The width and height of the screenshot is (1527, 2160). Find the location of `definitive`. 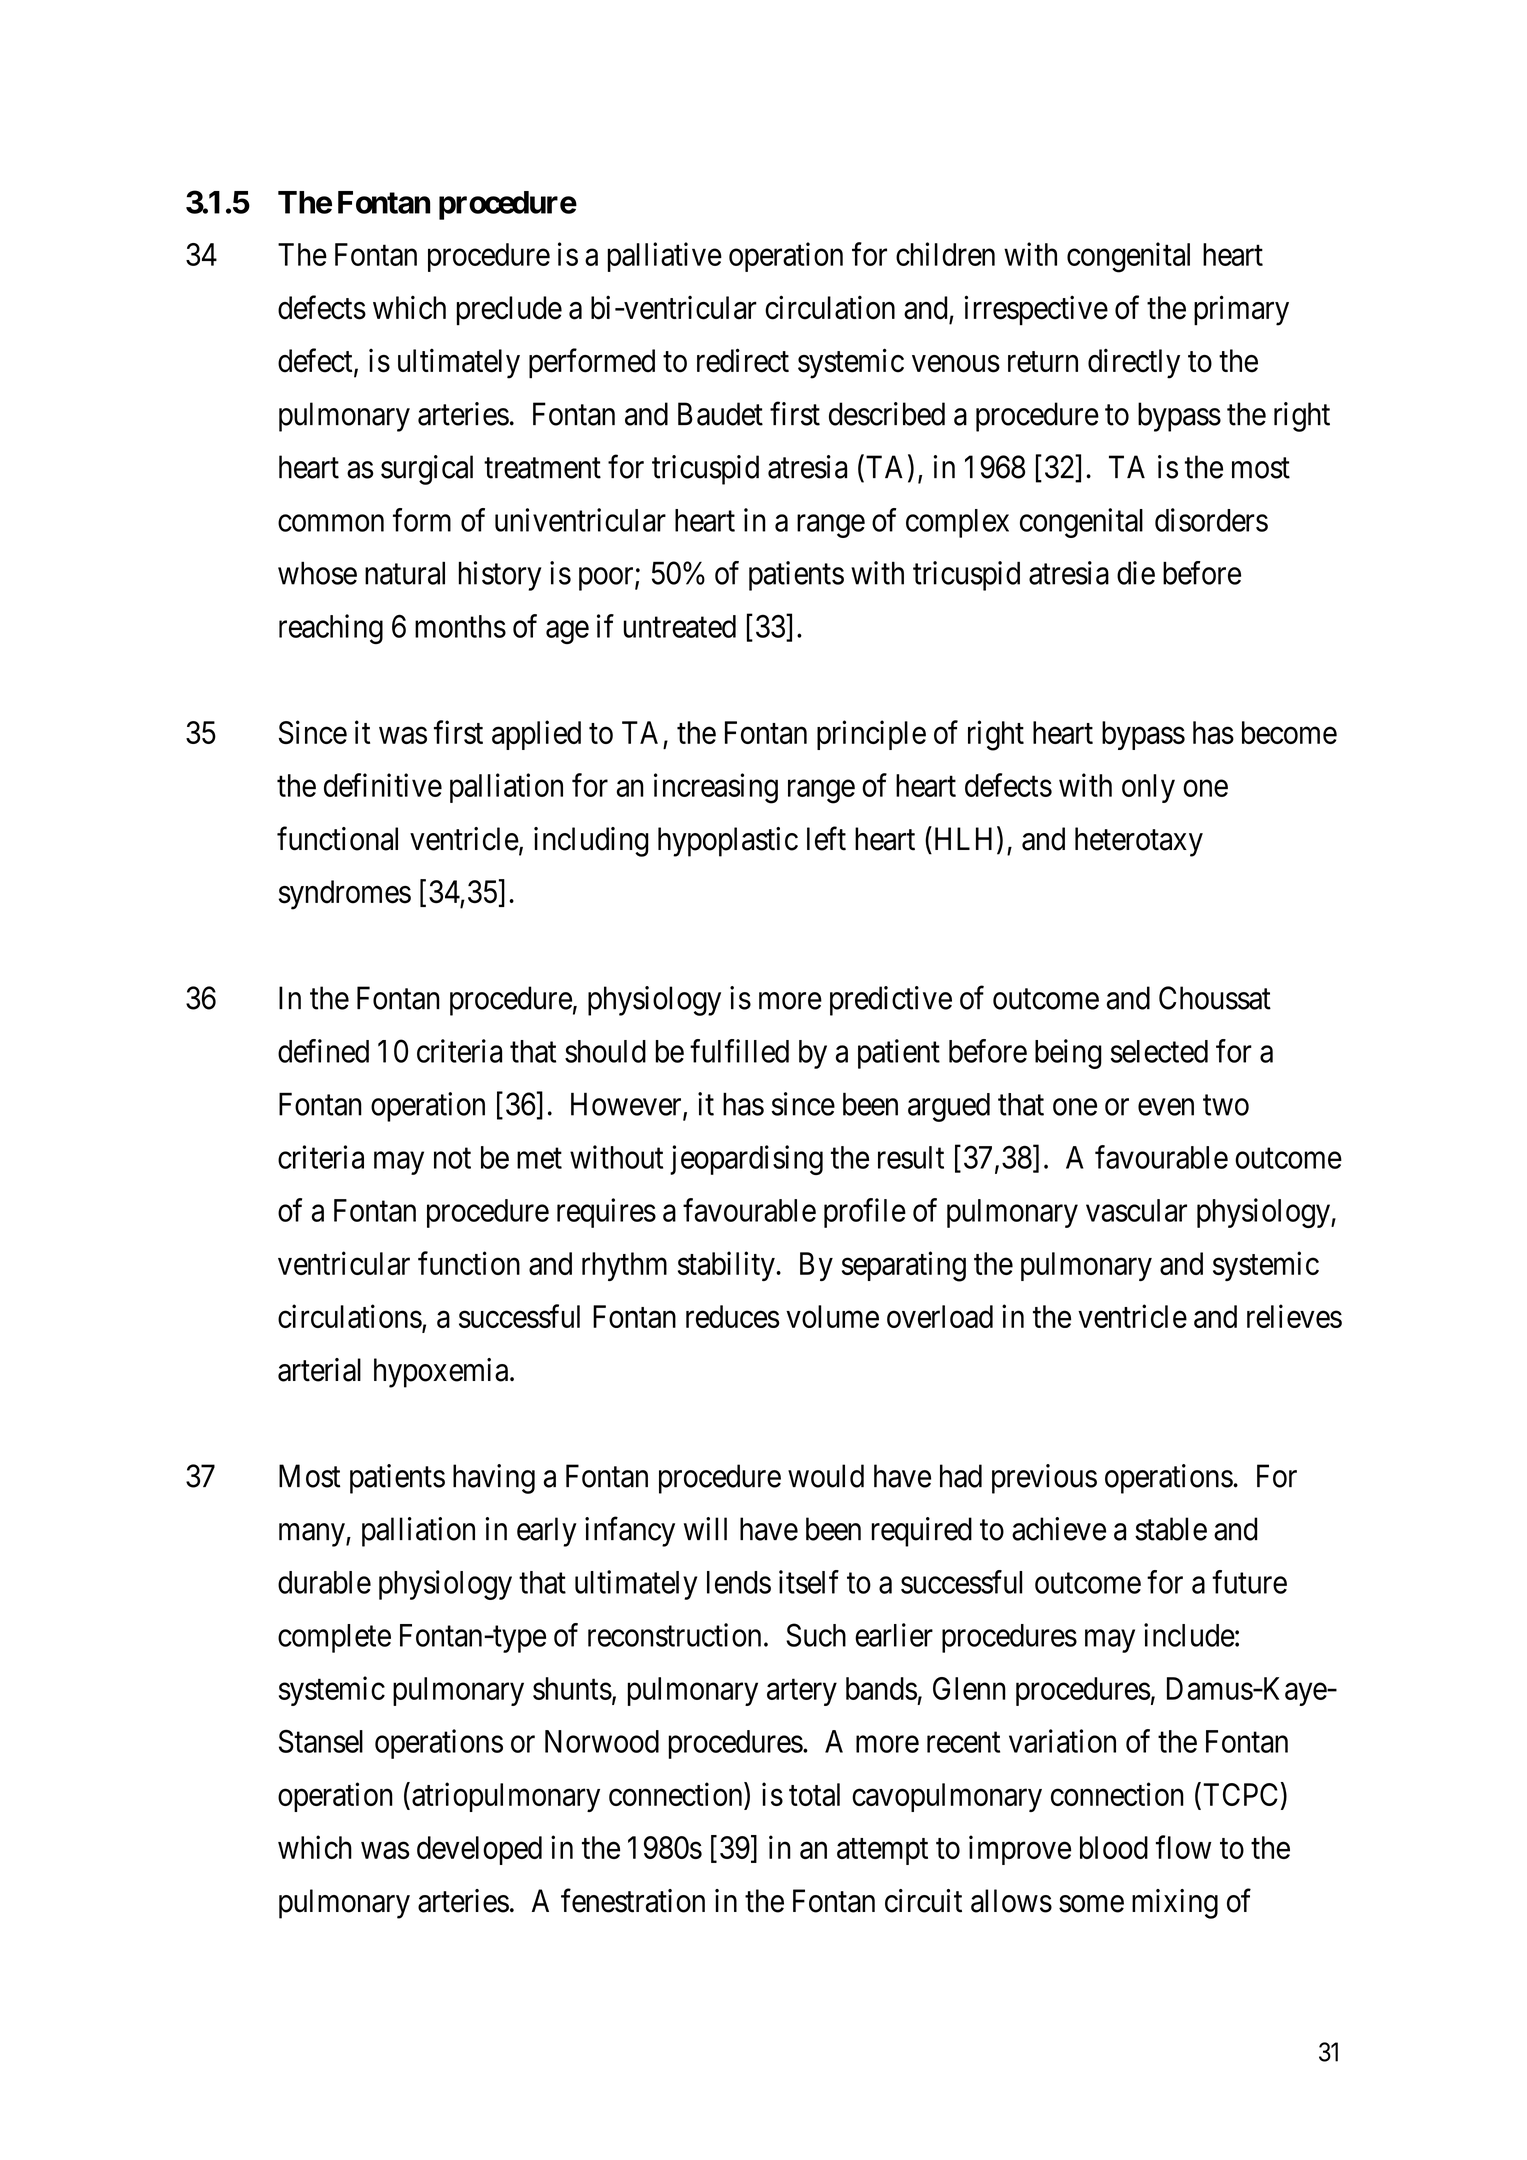

definitive is located at coordinates (383, 785).
